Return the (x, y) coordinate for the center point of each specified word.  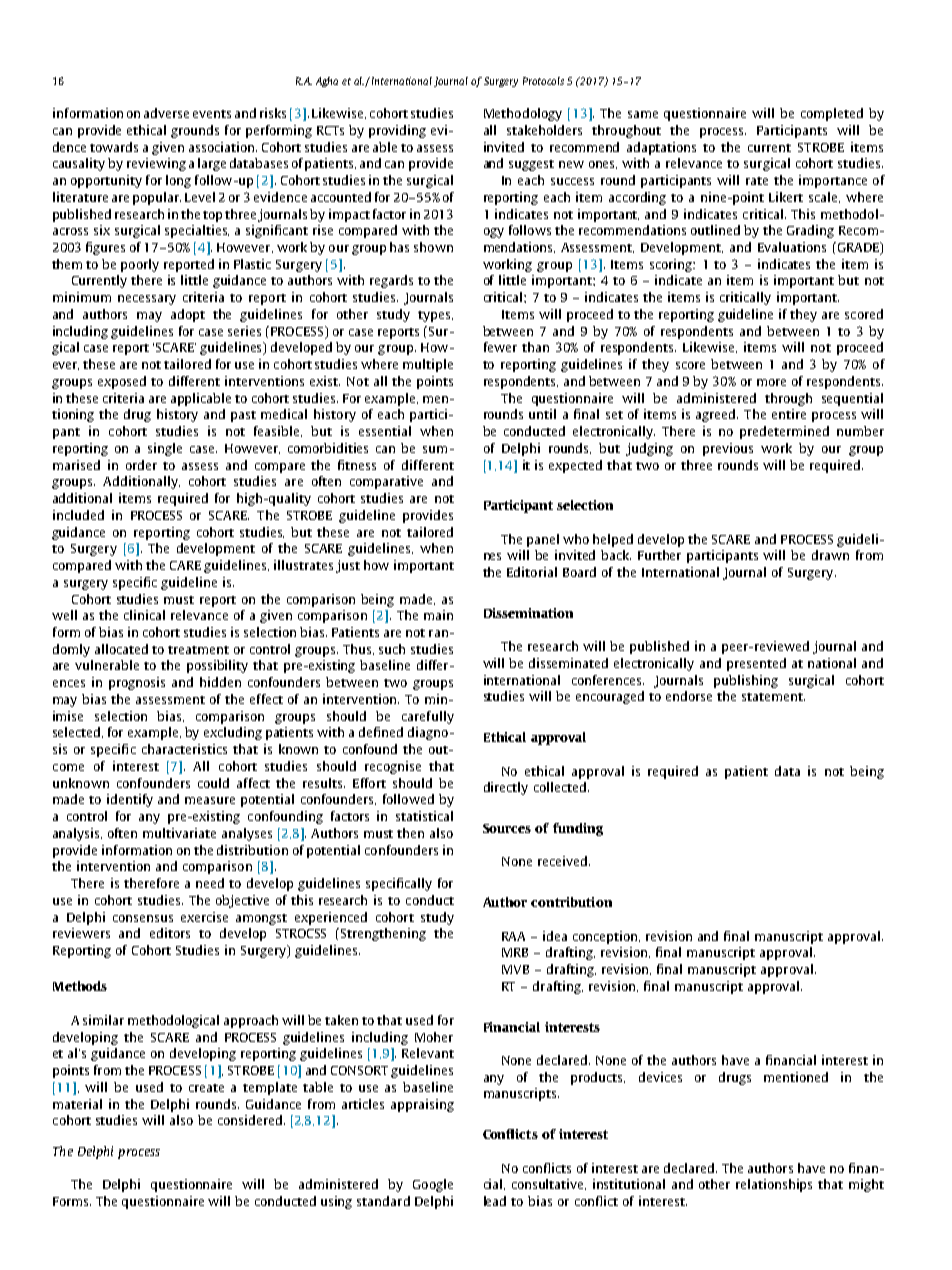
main (438, 615)
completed (832, 114)
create (206, 1088)
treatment (198, 650)
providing (397, 131)
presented (756, 664)
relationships (774, 1185)
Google (433, 1185)
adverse (166, 113)
